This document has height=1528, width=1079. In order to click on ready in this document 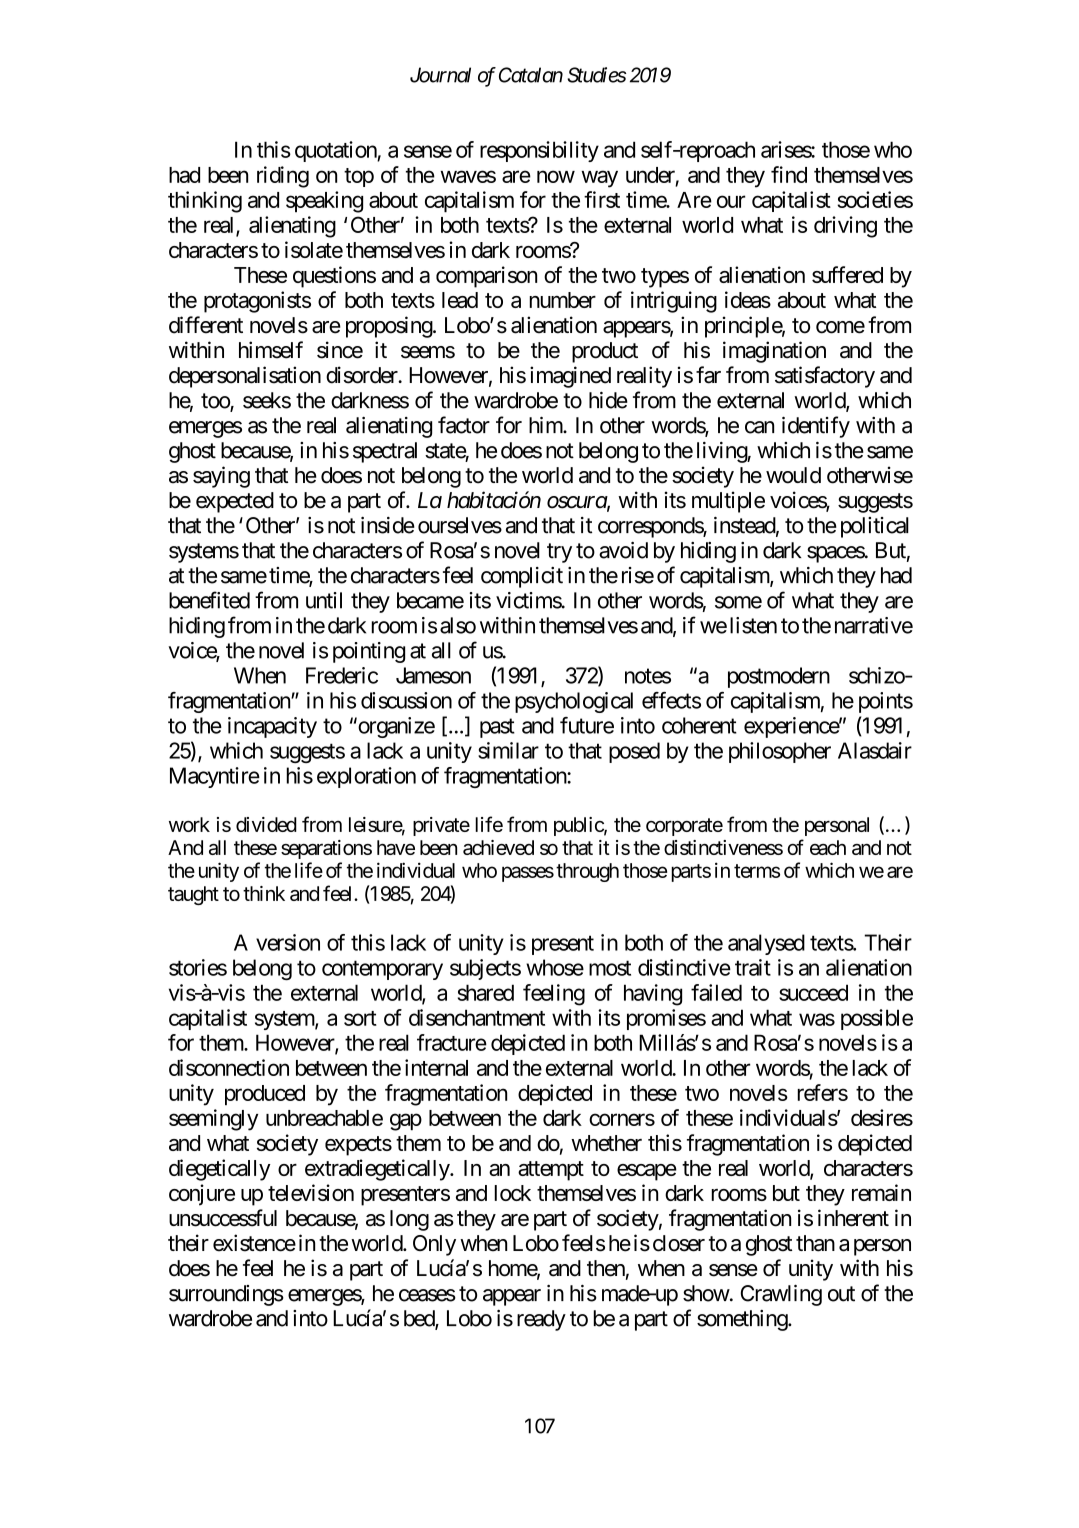, I will do `click(541, 1320)`.
